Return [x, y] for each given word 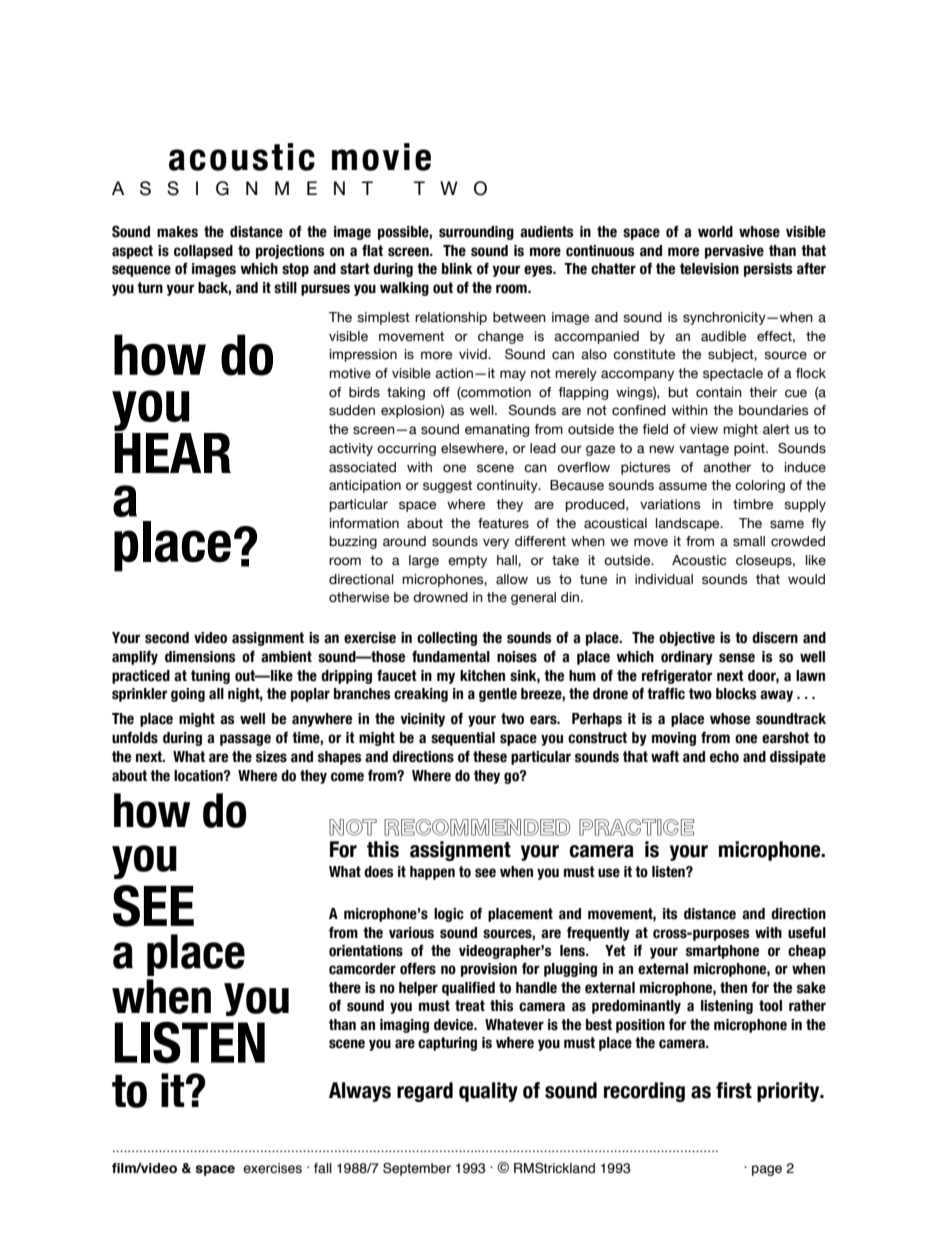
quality [488, 1092]
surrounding [476, 233]
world [715, 232]
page [767, 1170]
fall [323, 1168]
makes [177, 232]
